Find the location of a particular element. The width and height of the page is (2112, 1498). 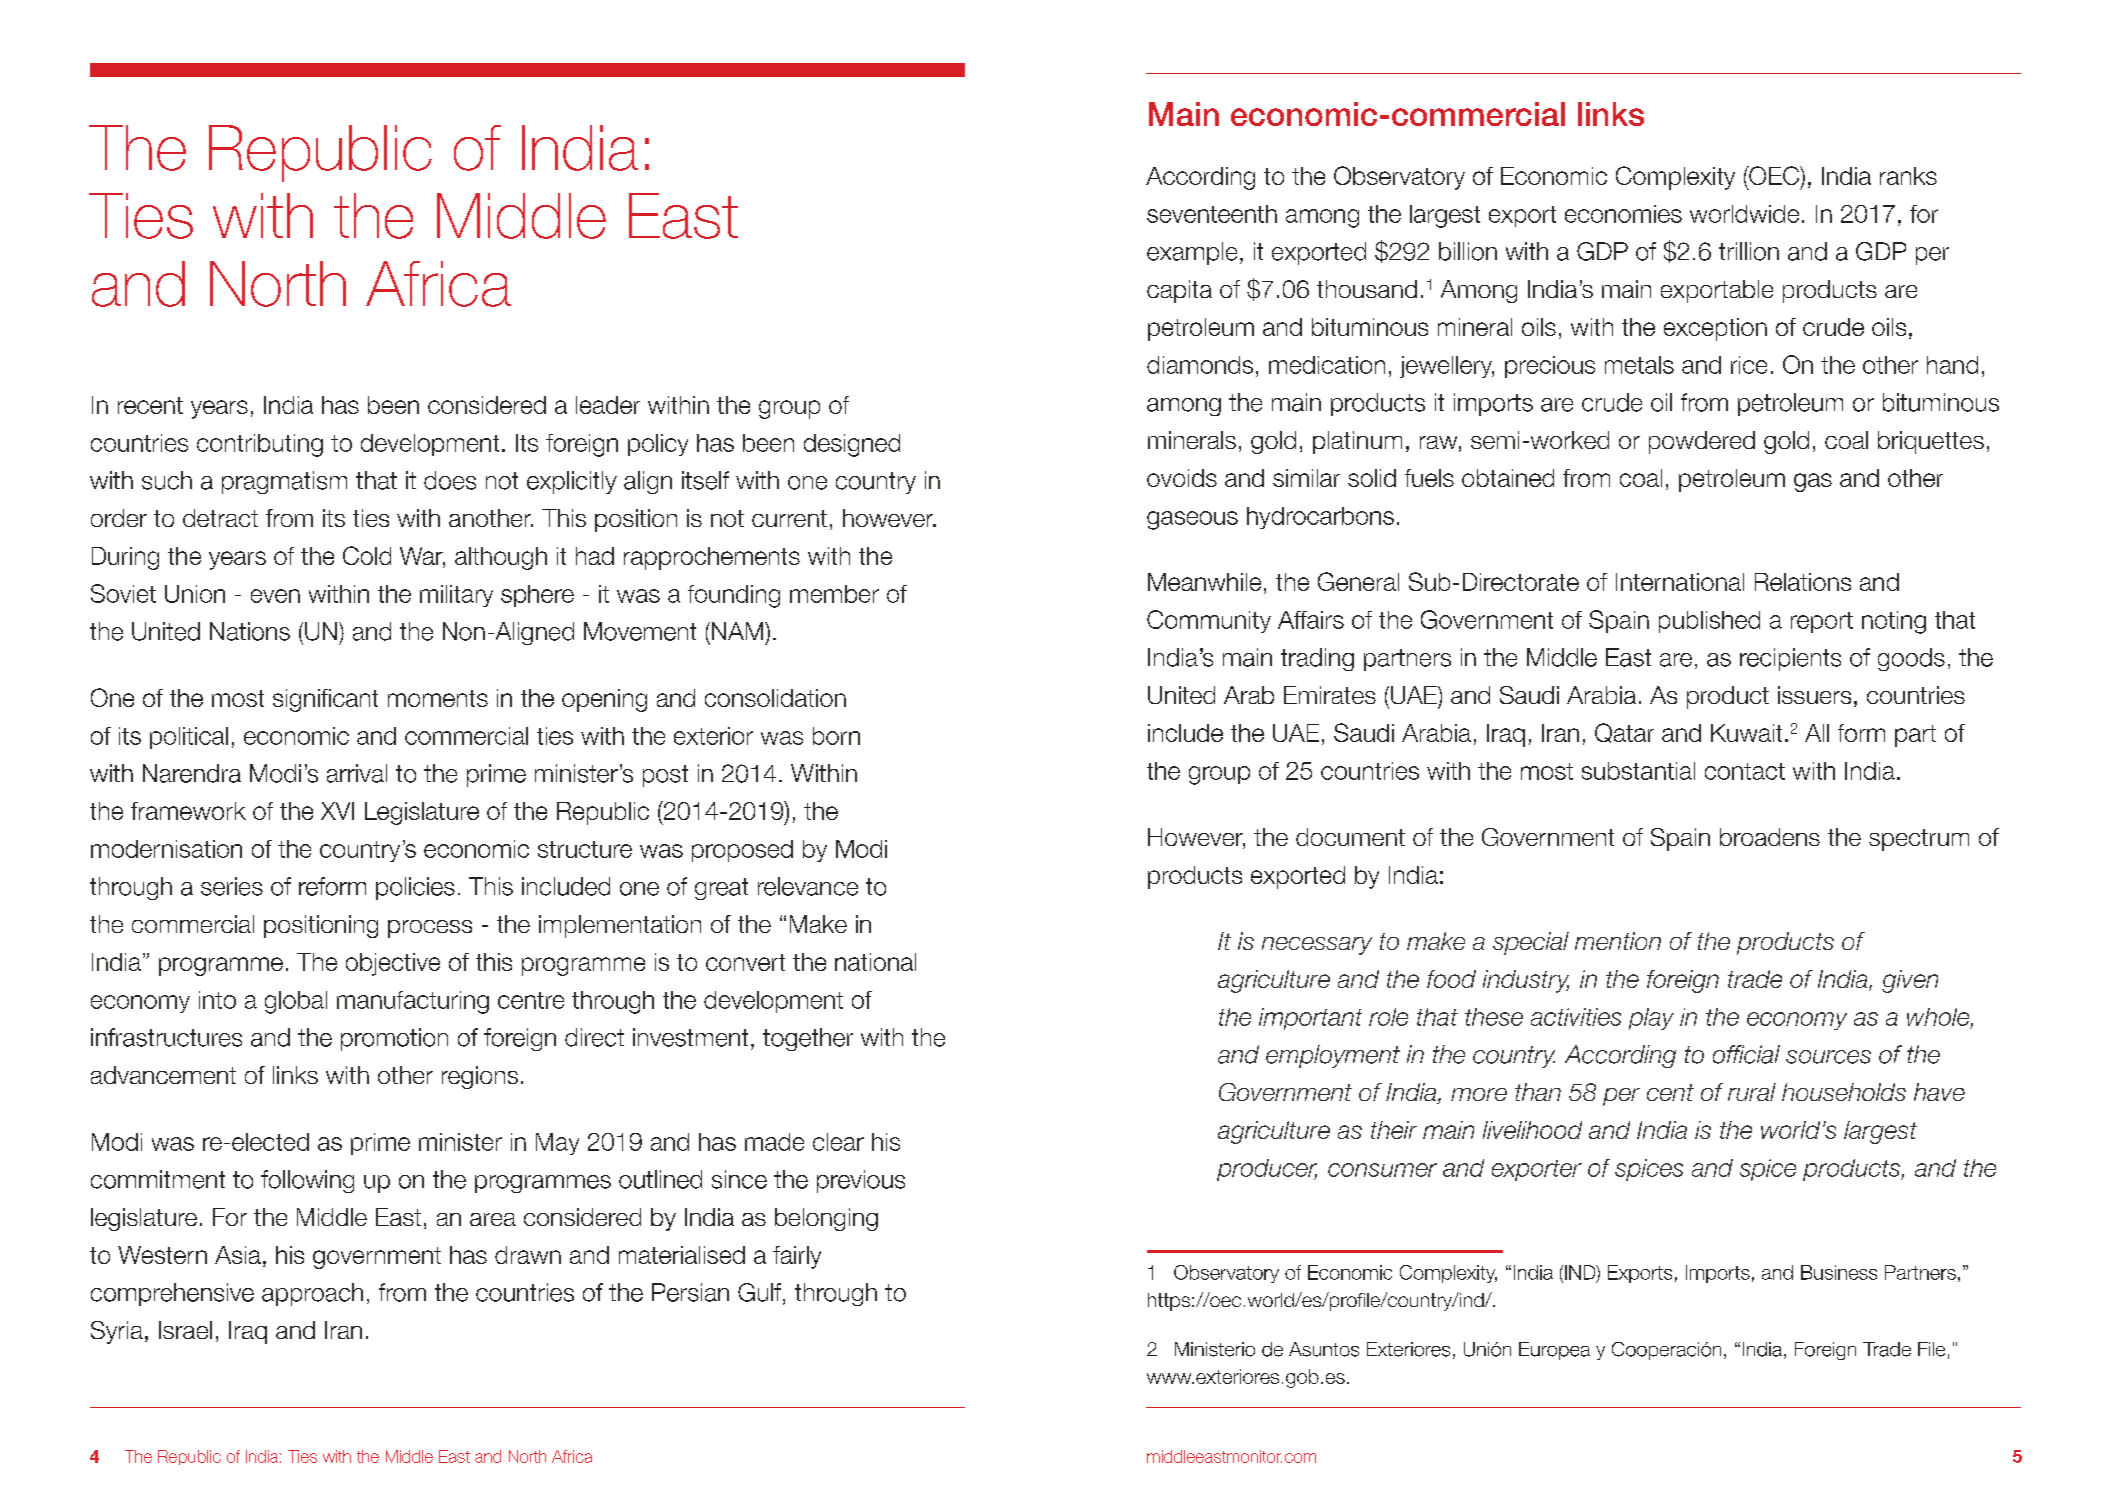

relevance is located at coordinates (808, 886).
